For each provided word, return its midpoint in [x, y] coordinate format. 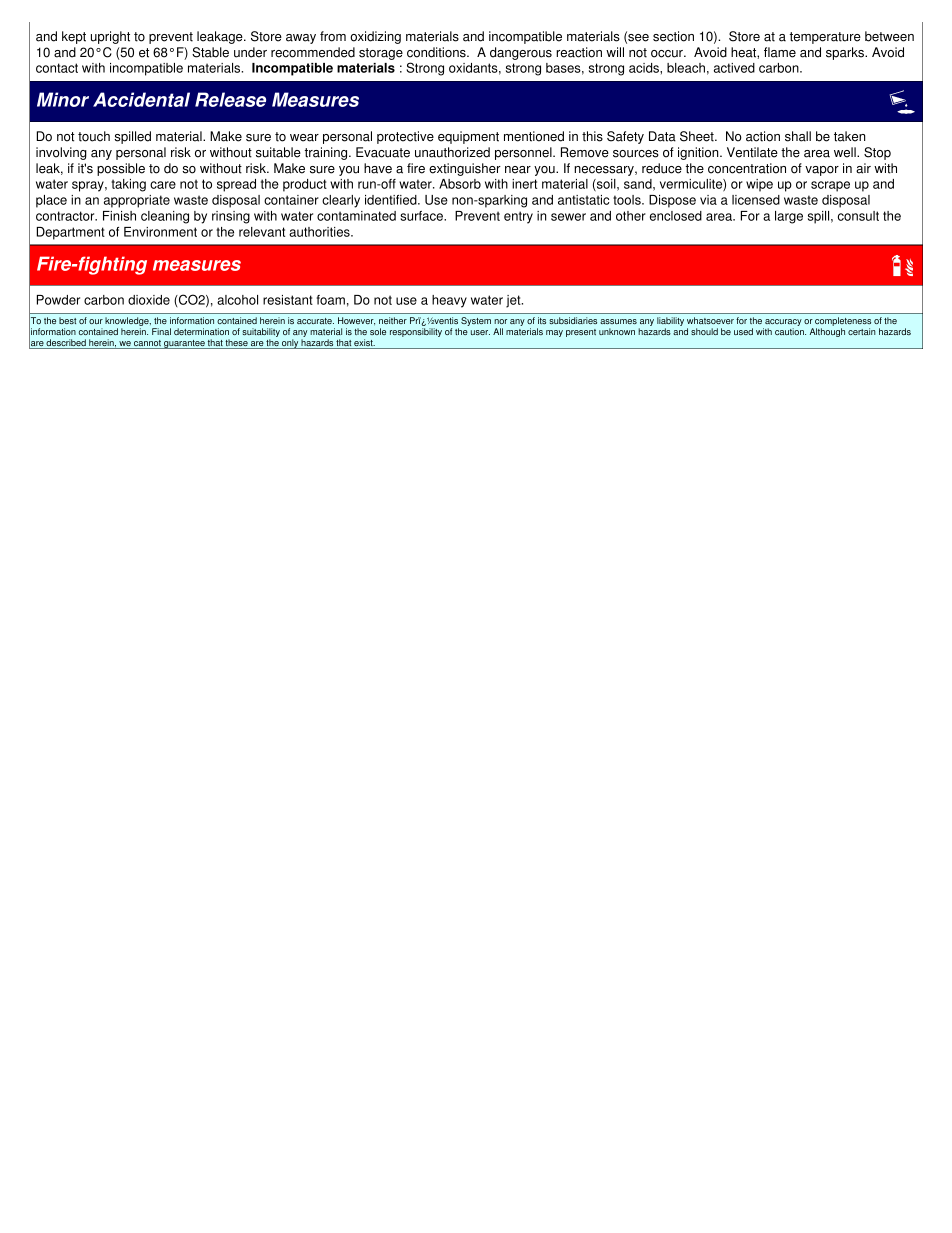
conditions [437, 52]
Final [161, 331]
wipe [759, 185]
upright [110, 37]
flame [780, 52]
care [163, 185]
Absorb [460, 184]
